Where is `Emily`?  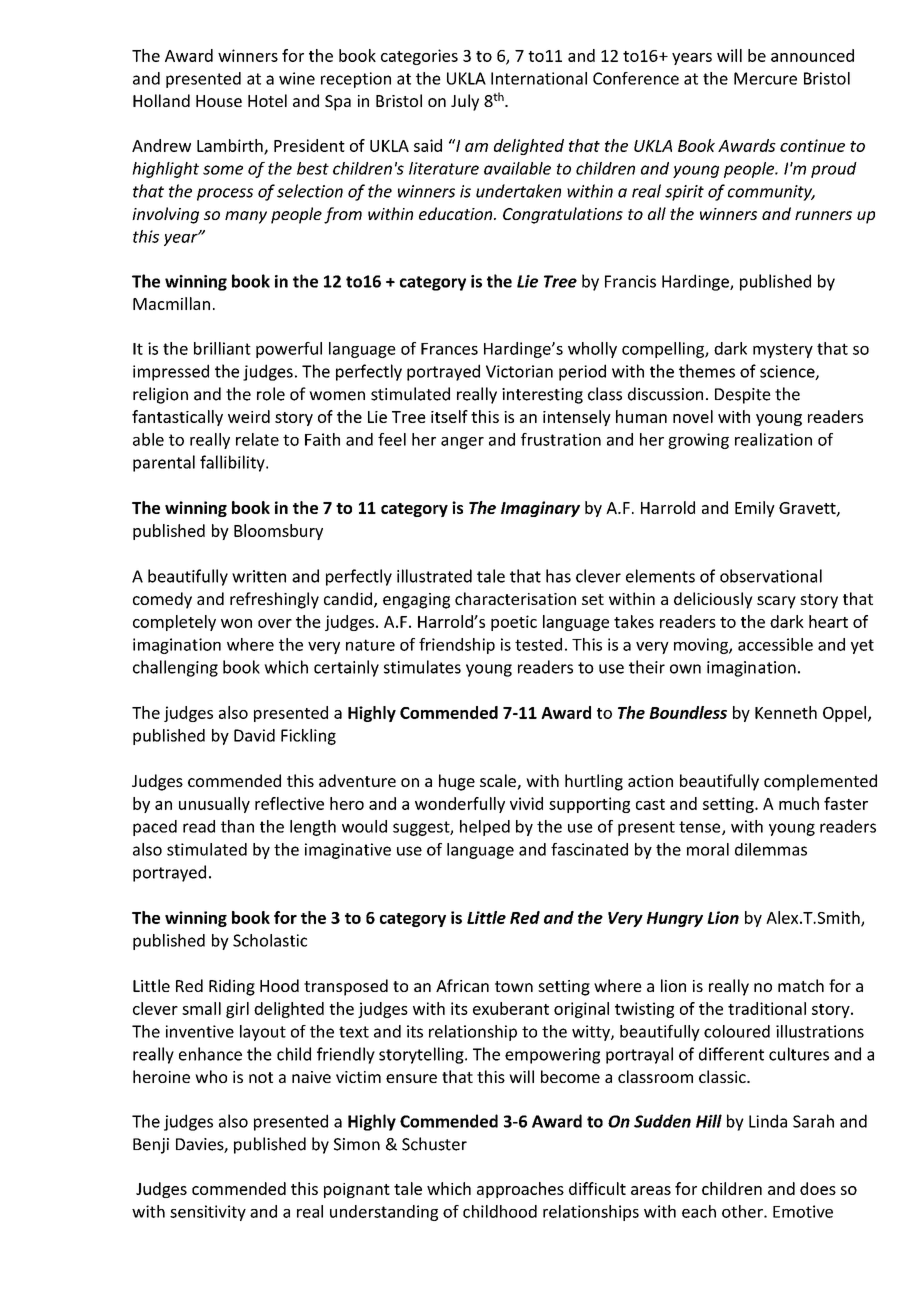
Emily is located at coordinates (755, 509).
